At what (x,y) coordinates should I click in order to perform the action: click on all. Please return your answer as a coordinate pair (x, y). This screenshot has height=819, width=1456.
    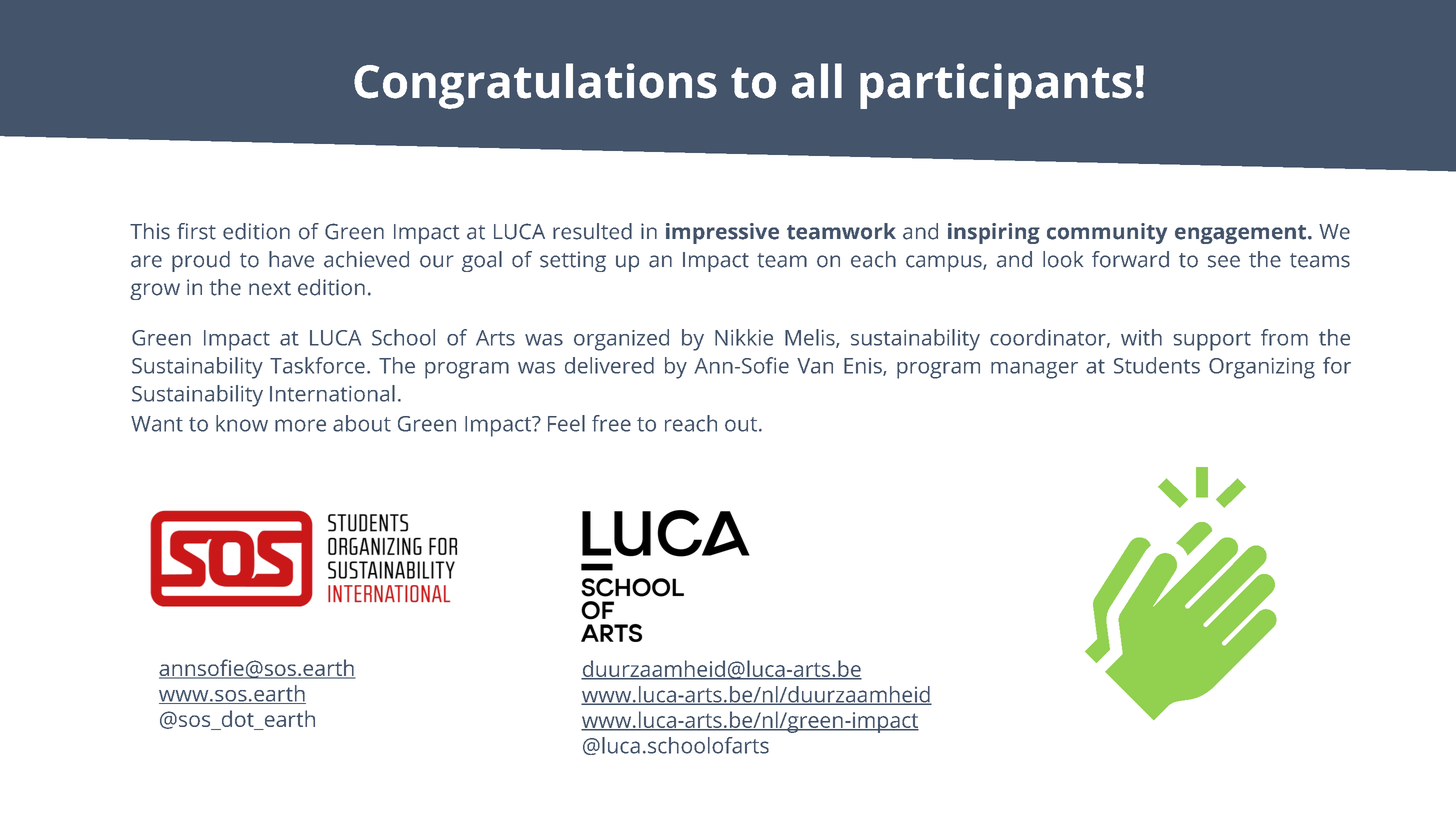
    Looking at the image, I should click on (817, 81).
